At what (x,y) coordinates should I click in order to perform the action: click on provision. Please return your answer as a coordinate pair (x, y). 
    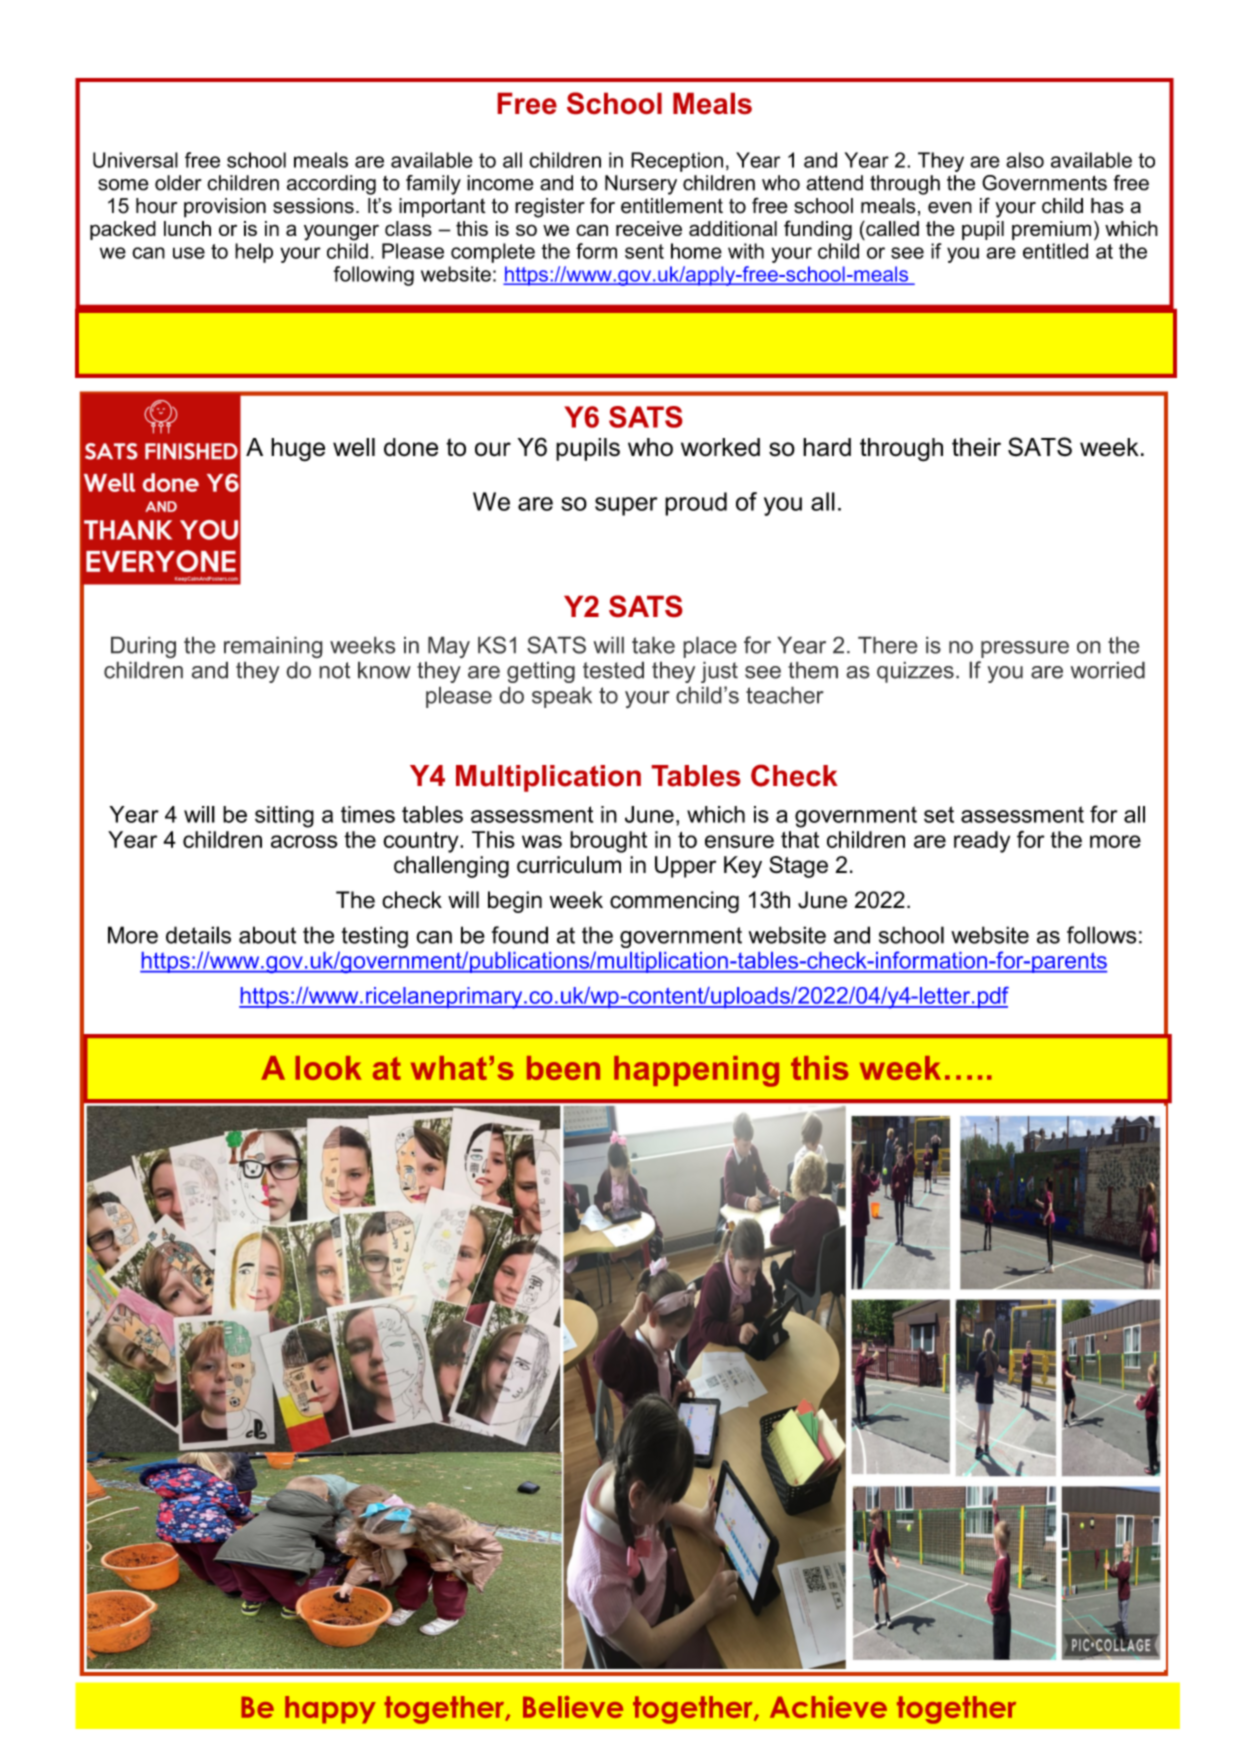
    Looking at the image, I should click on (225, 208).
